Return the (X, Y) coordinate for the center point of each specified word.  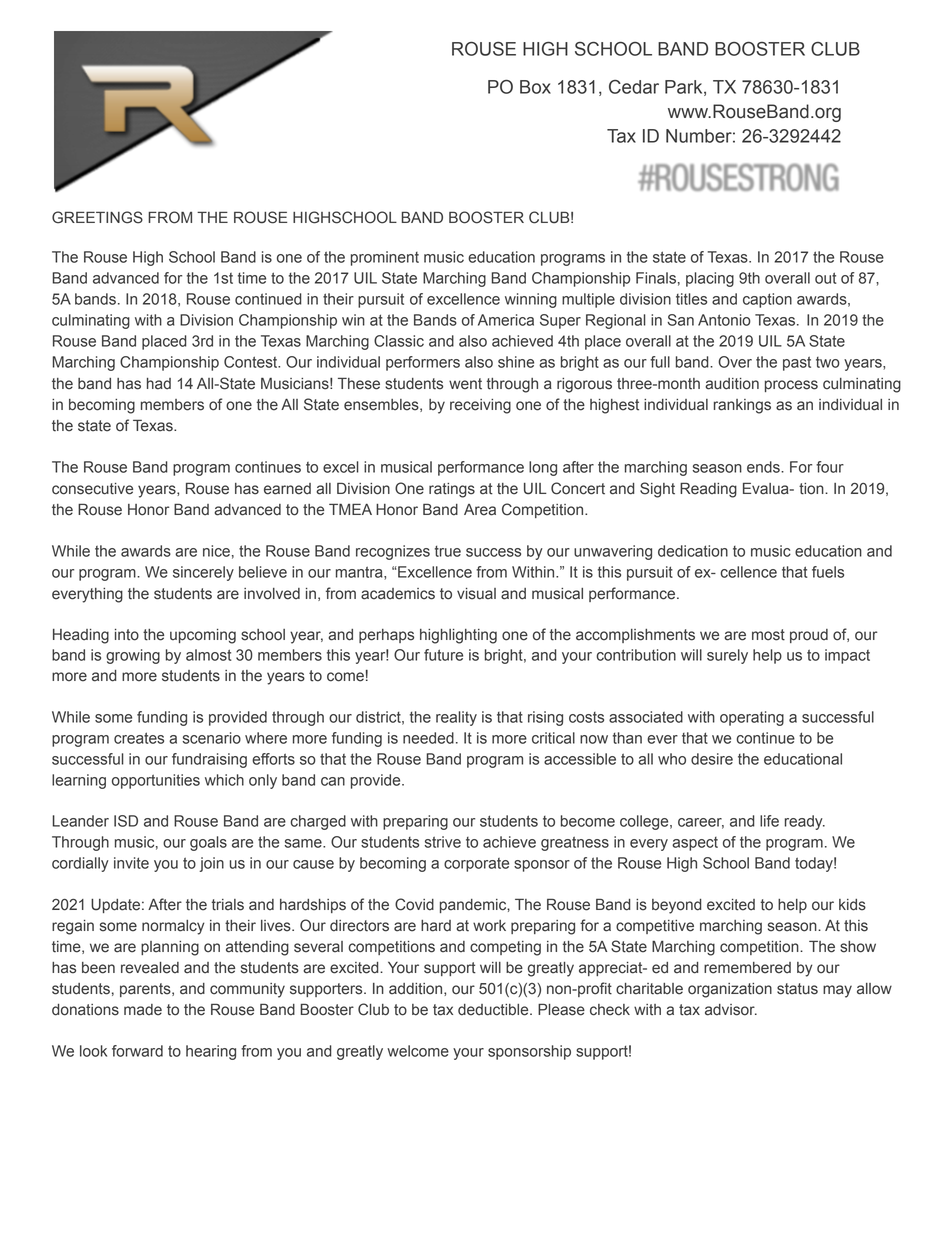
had (159, 384)
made (143, 1010)
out (826, 278)
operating (752, 718)
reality (456, 718)
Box (535, 87)
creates (139, 738)
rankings (742, 406)
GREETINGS (97, 217)
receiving (480, 406)
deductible (494, 1010)
